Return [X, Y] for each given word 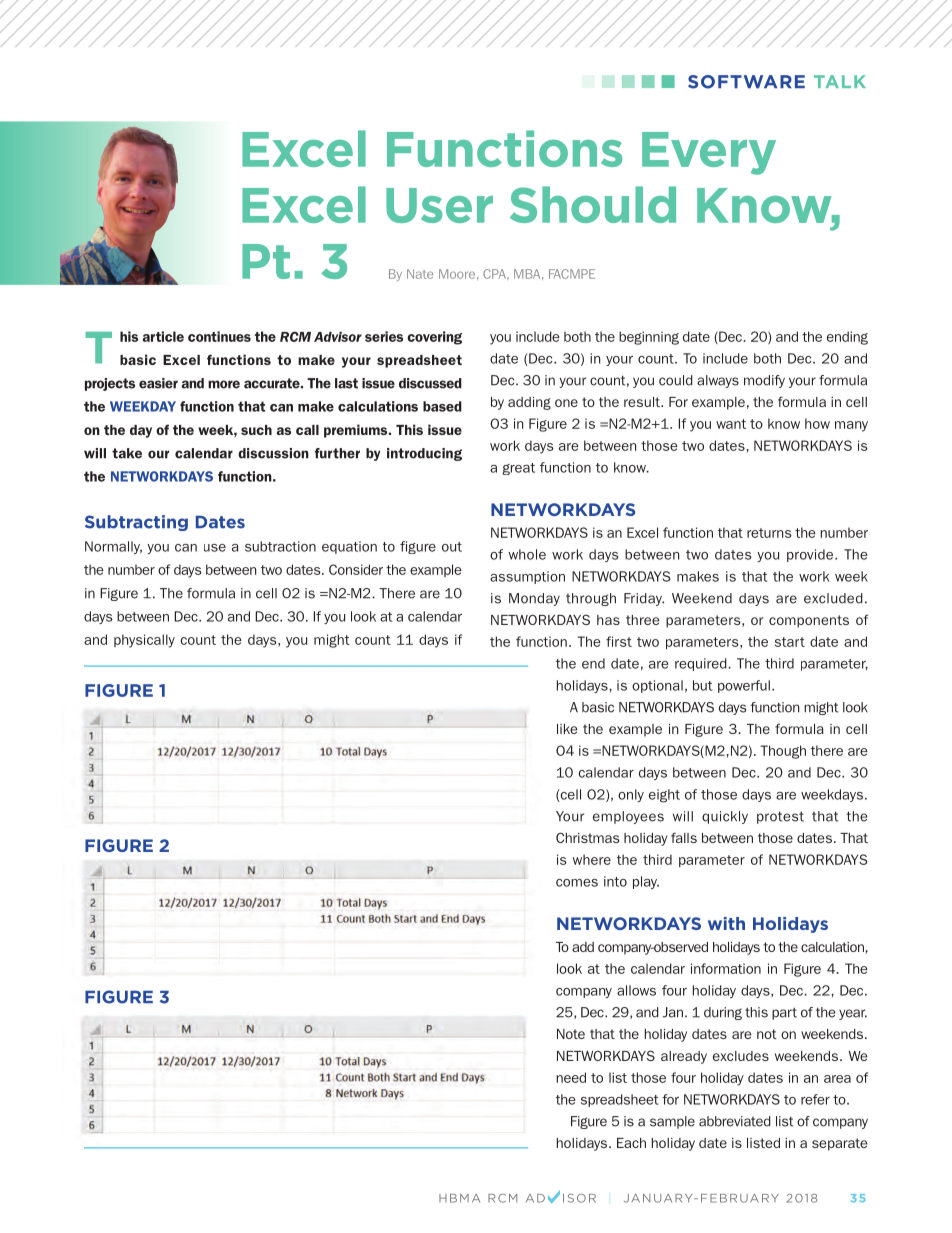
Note [571, 1034]
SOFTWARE [746, 82]
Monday [534, 599]
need [571, 1077]
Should [593, 204]
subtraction [280, 546]
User [439, 205]
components [809, 621]
